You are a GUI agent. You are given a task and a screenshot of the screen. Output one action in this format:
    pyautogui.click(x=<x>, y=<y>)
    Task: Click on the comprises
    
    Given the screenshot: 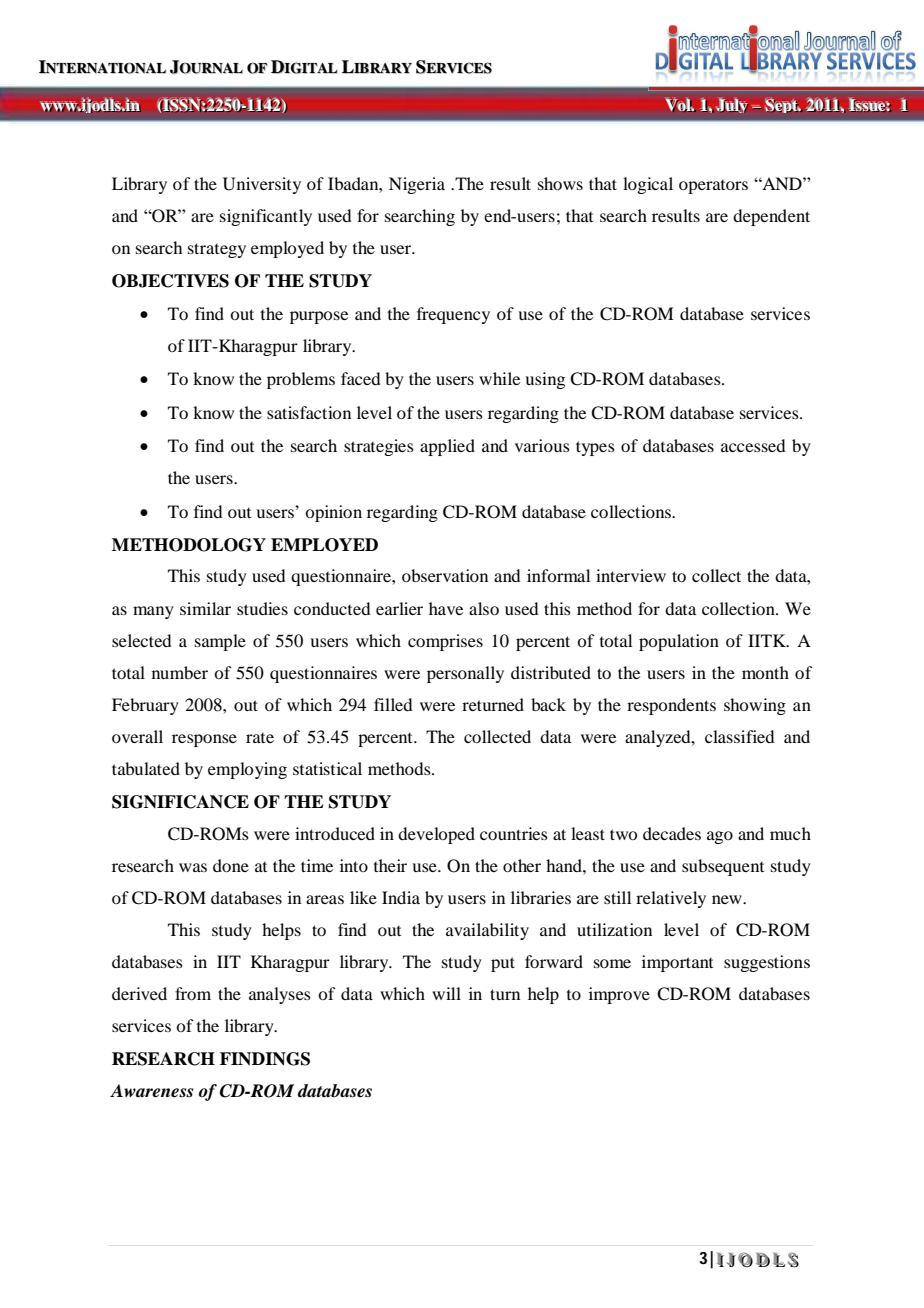 What is the action you would take?
    pyautogui.click(x=445, y=642)
